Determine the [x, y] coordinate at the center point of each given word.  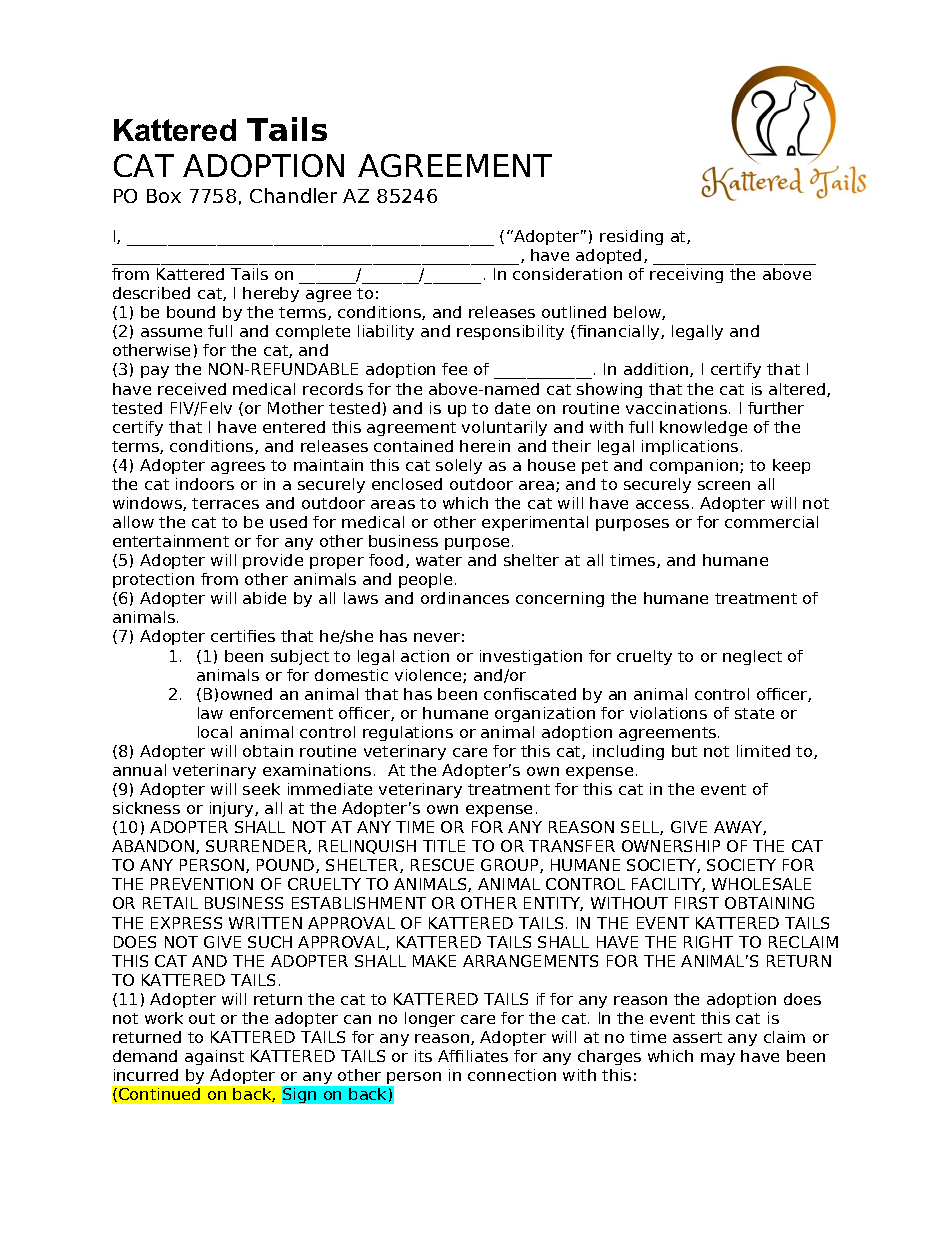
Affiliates [473, 1056]
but [684, 751]
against [214, 1057]
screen [724, 485]
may [718, 1059]
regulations [408, 733]
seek [261, 789]
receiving [686, 275]
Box [164, 196]
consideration [567, 274]
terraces [225, 503]
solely [459, 466]
